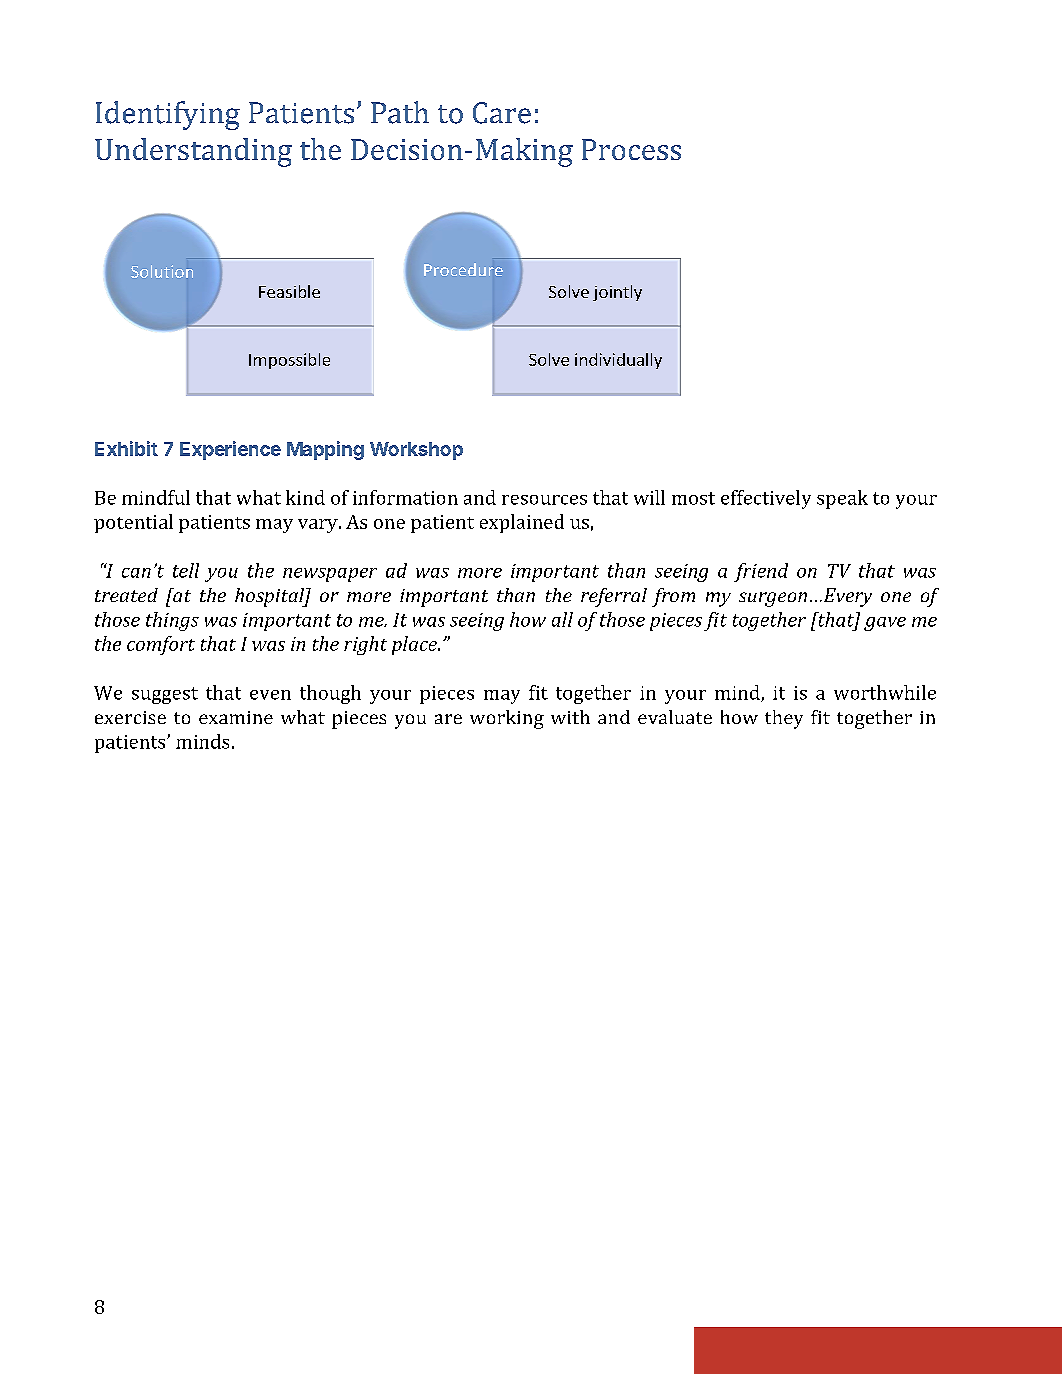  Describe the element at coordinates (289, 291) in the screenshot. I see `Feasible` at that location.
